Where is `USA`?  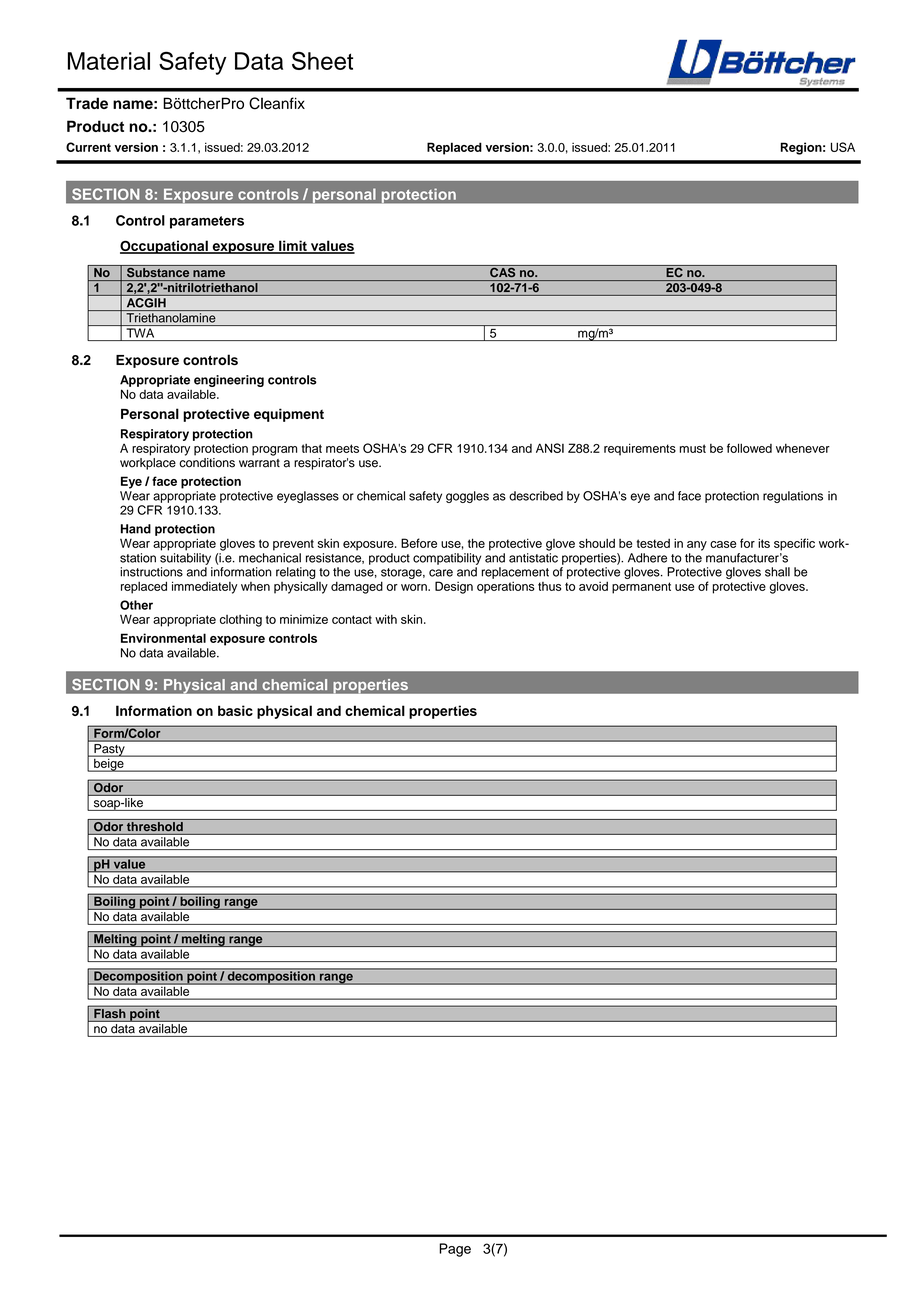
USA is located at coordinates (843, 147).
